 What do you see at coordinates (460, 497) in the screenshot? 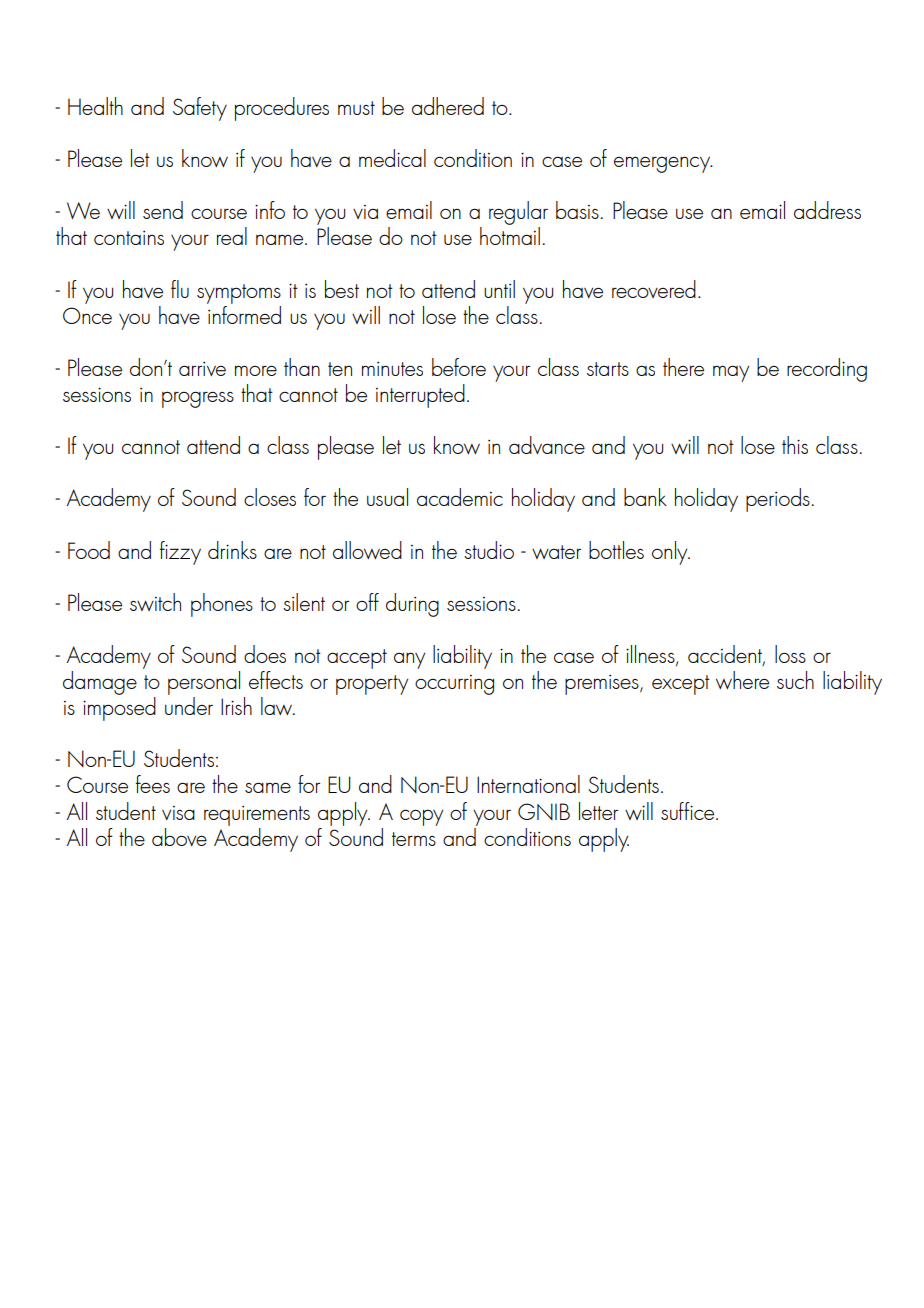
I see `academic` at bounding box center [460, 497].
